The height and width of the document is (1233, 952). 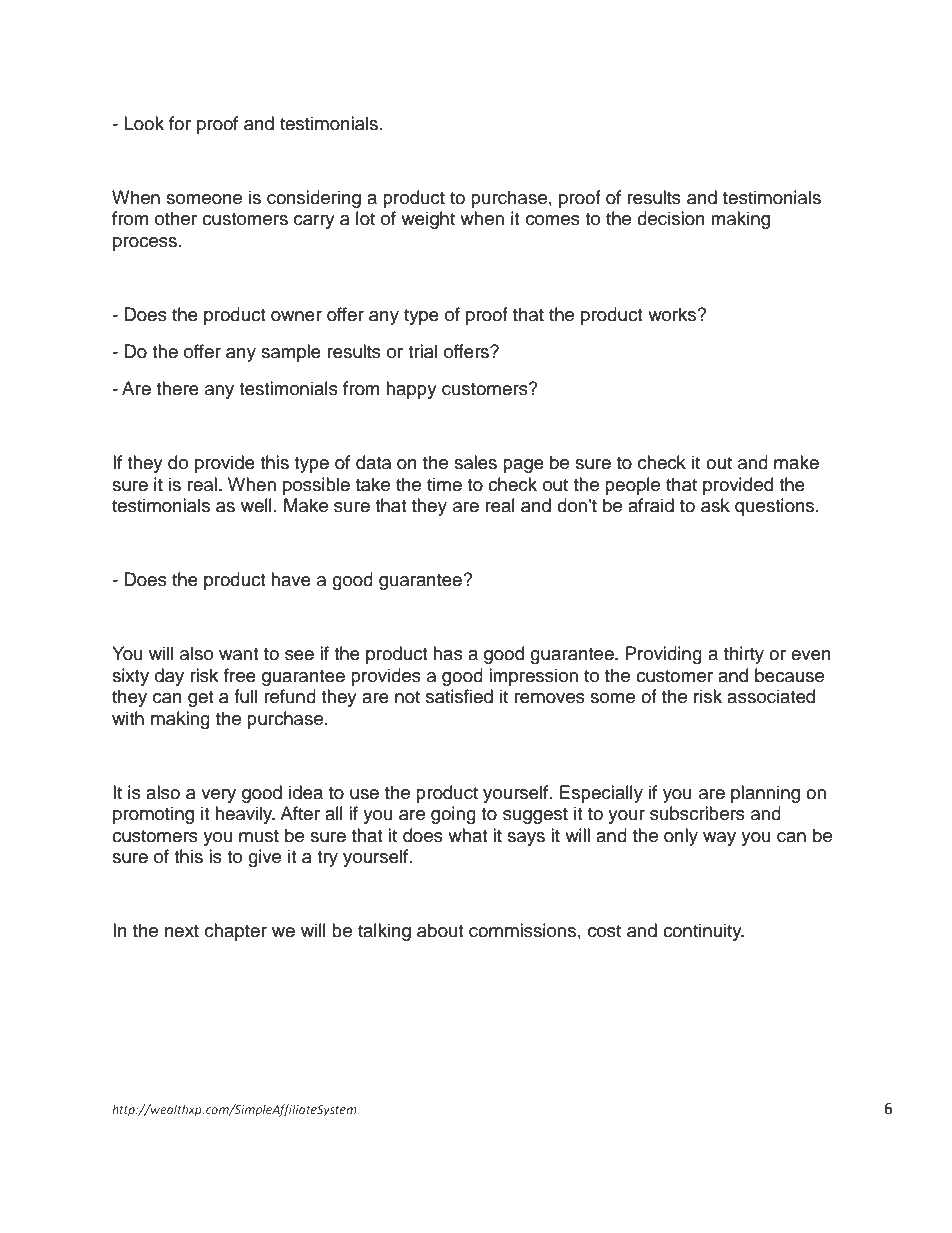 What do you see at coordinates (177, 388) in the document?
I see `there` at bounding box center [177, 388].
